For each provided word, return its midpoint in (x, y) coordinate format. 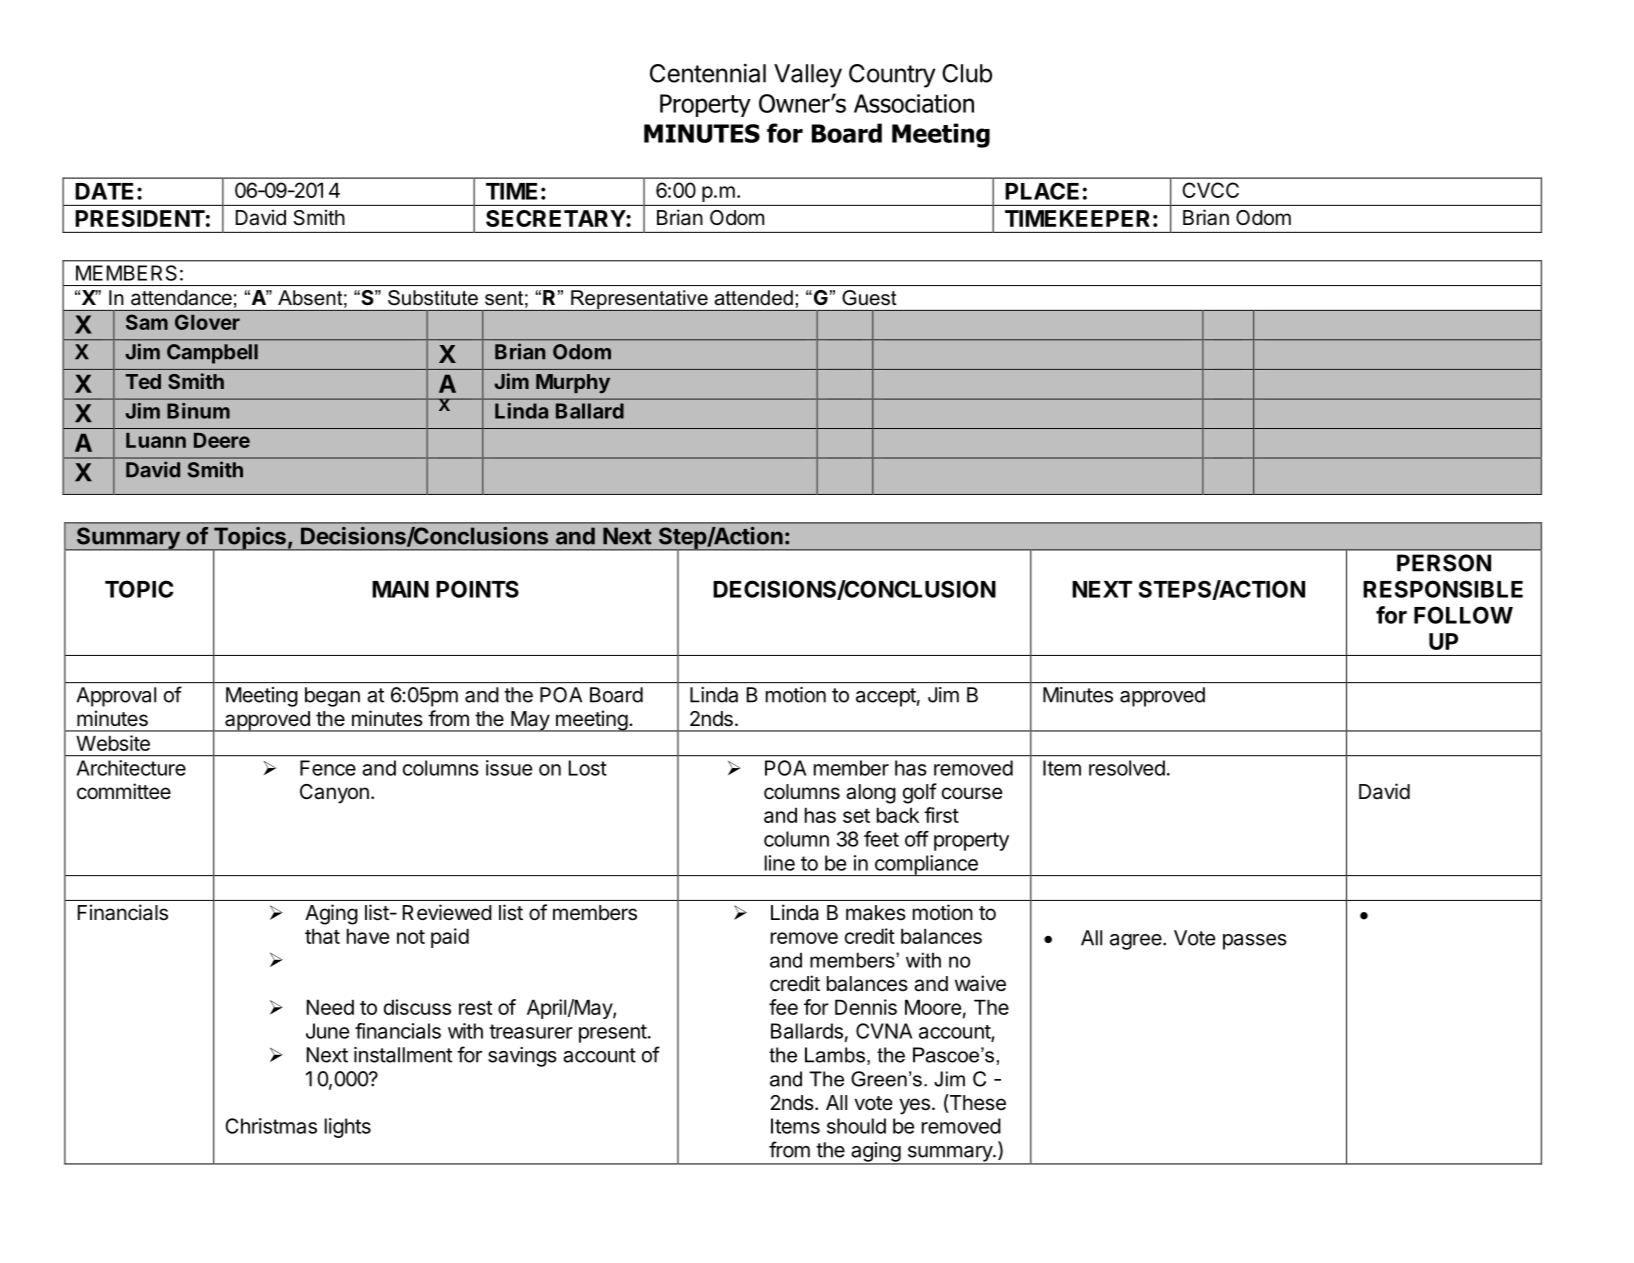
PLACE (1042, 191)
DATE (104, 191)
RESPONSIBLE (1443, 589)
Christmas (271, 1126)
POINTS (477, 589)
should (856, 1126)
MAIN (400, 589)
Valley (808, 76)
